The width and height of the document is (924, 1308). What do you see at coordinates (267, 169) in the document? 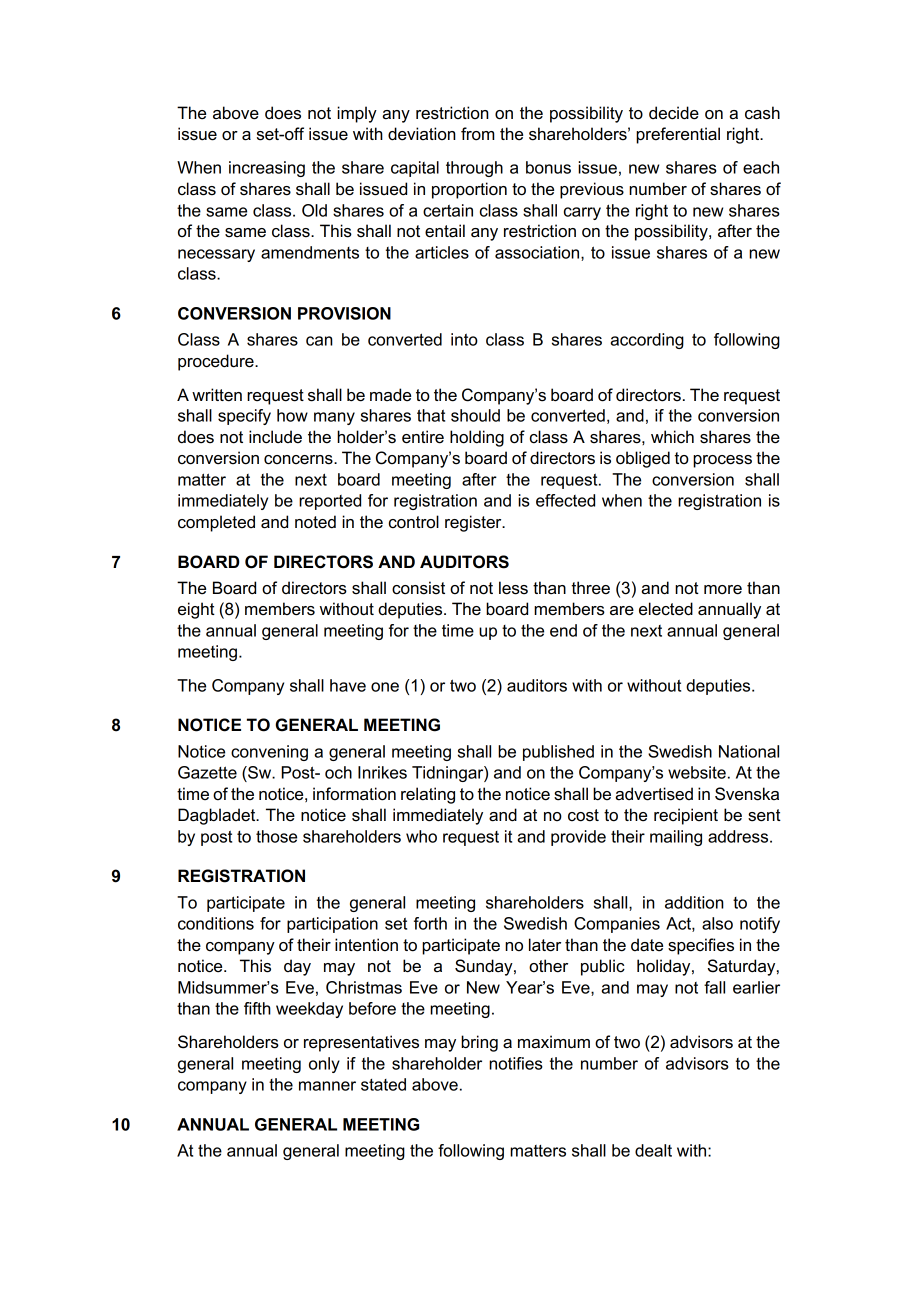
I see `increasing` at bounding box center [267, 169].
